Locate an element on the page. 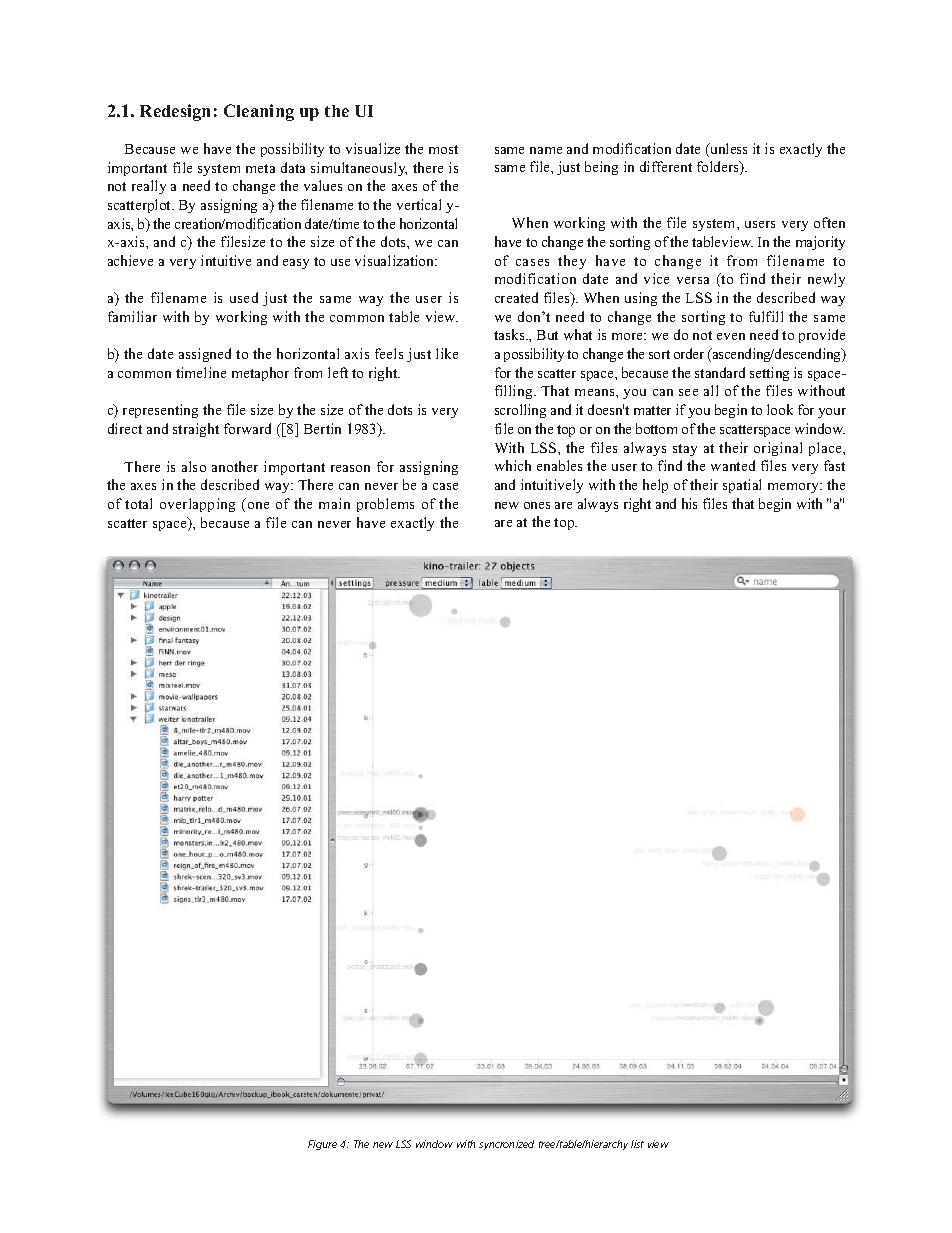 This image has width=952, height=1233. Redesign is located at coordinates (175, 112).
